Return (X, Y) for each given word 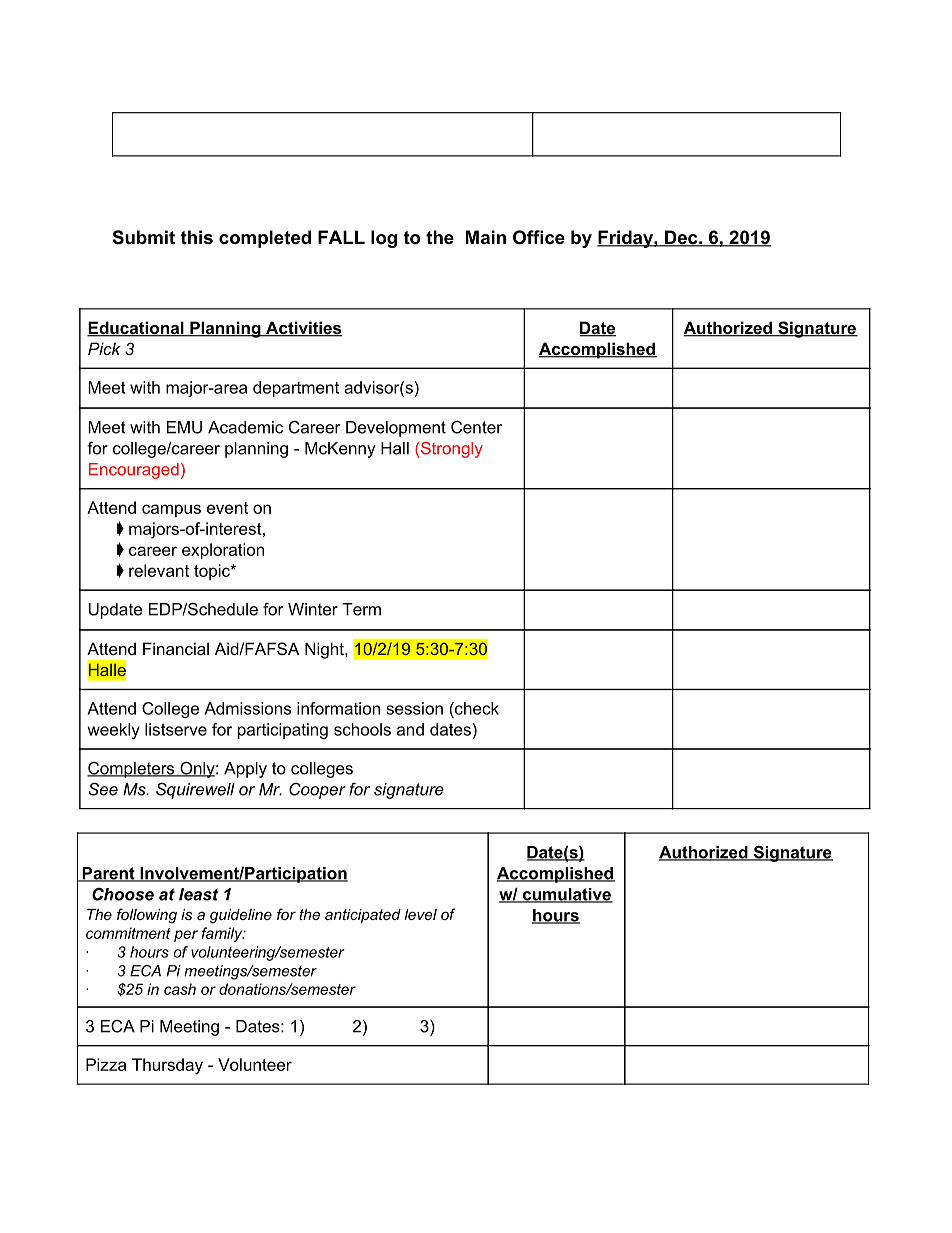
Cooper (317, 791)
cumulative (566, 895)
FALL (341, 237)
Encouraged (134, 471)
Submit (144, 237)
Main (486, 237)
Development (396, 429)
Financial (176, 648)
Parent (108, 874)
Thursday (167, 1066)
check (476, 708)
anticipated (363, 916)
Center (476, 427)
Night (325, 650)
